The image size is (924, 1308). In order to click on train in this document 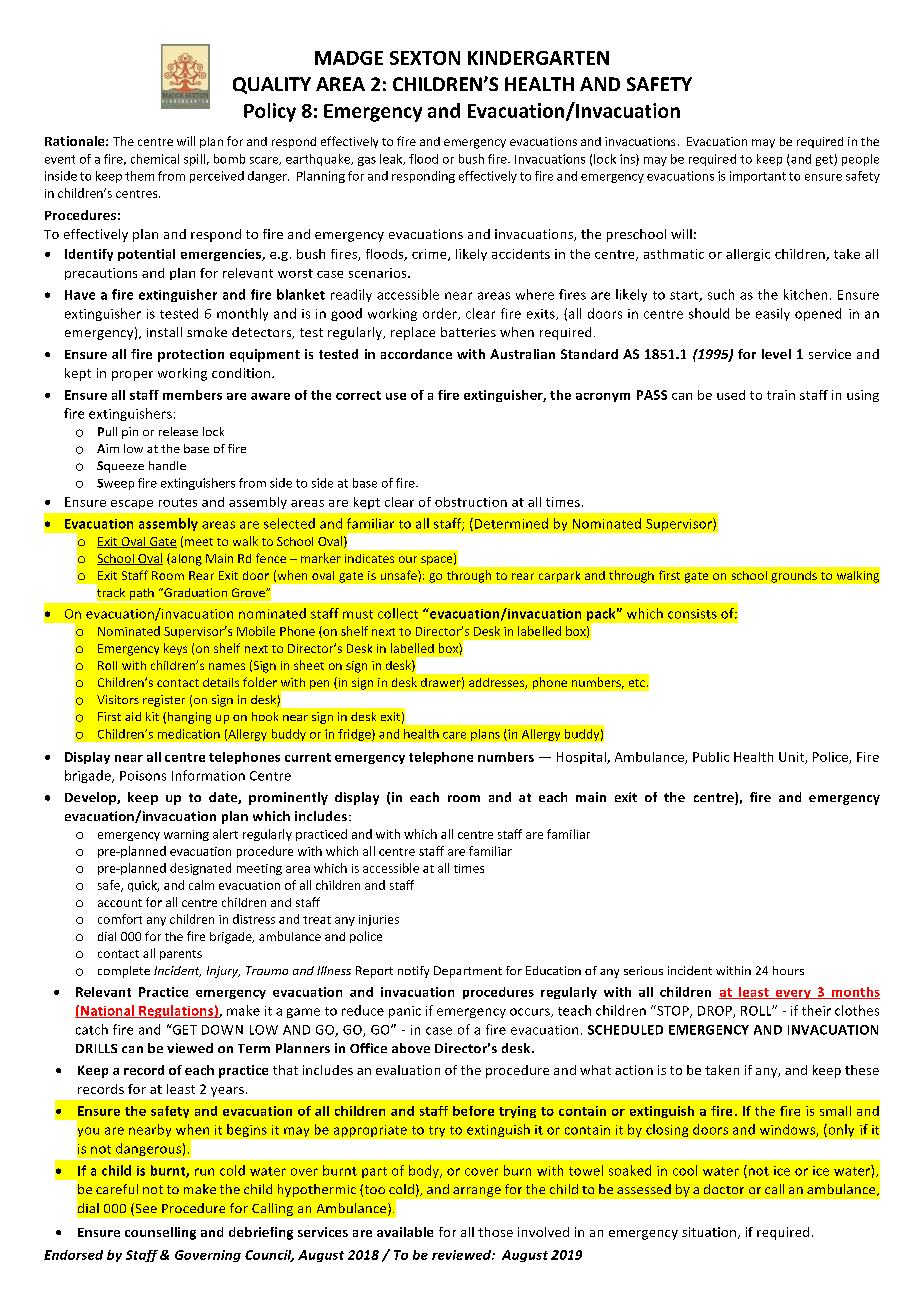, I will do `click(781, 395)`.
